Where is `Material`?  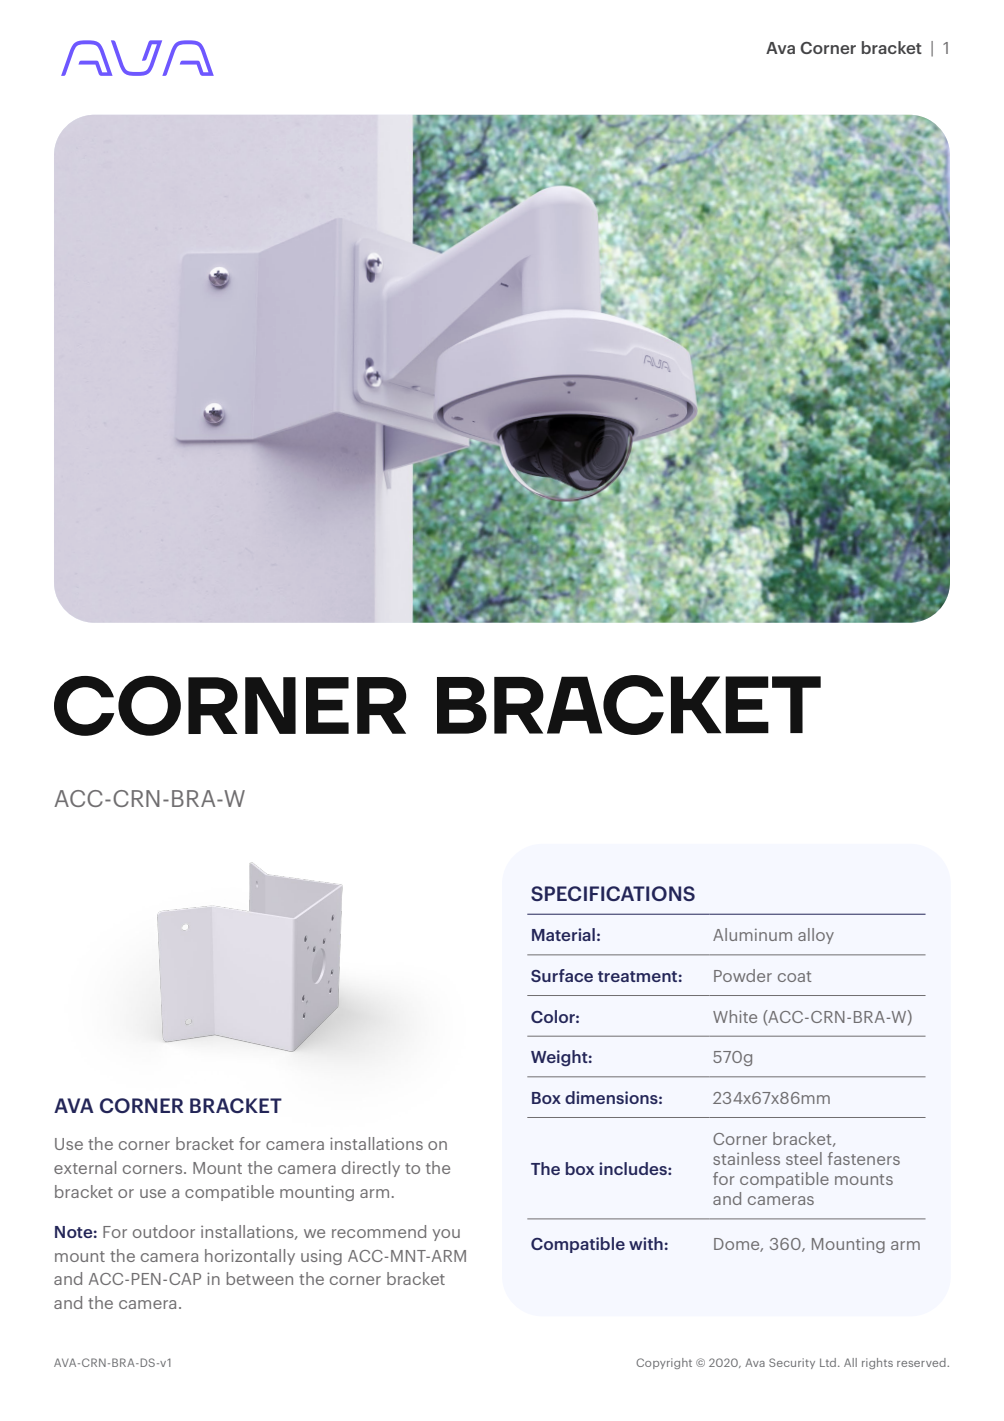 Material is located at coordinates (563, 934).
